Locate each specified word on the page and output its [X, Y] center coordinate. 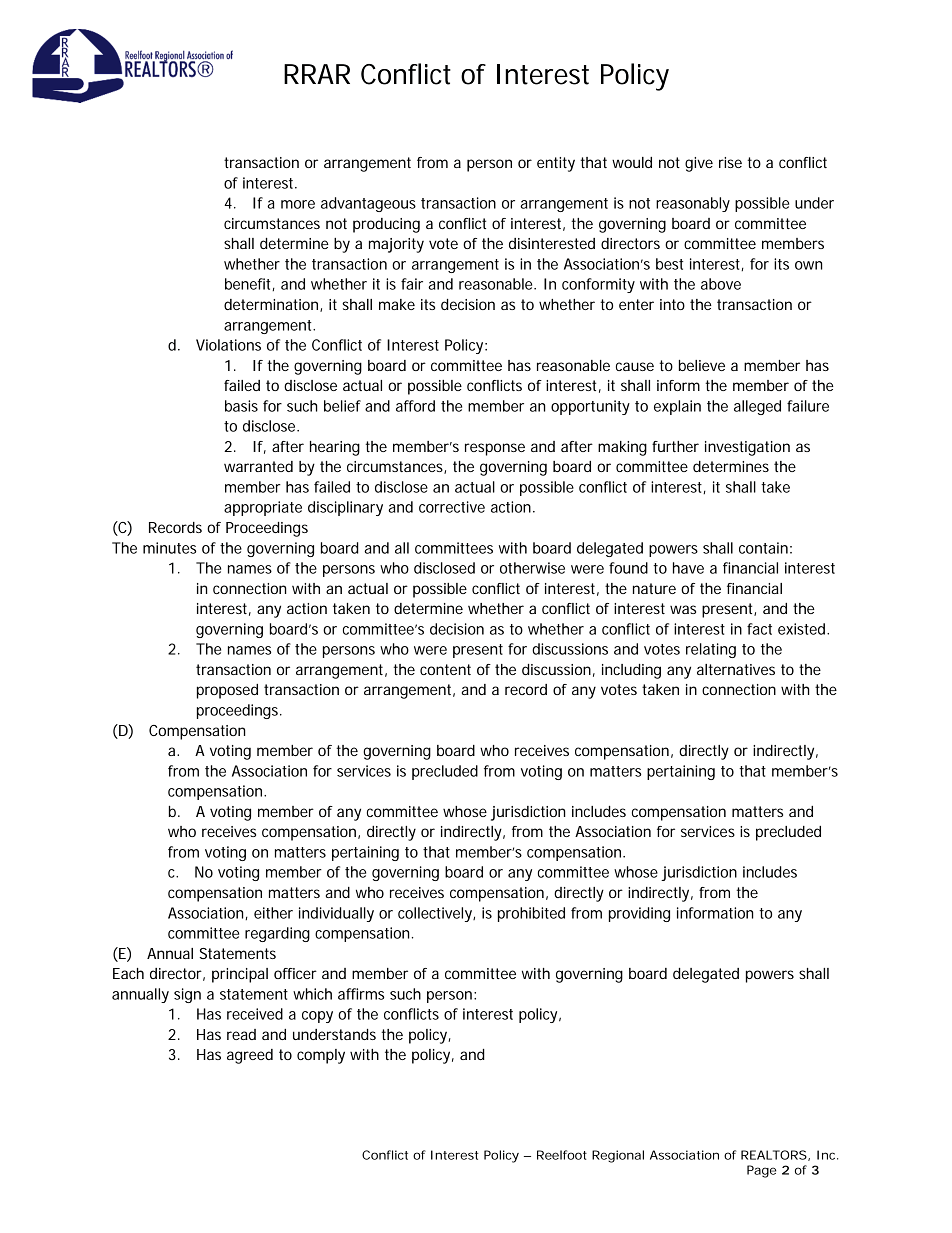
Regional [618, 1156]
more [298, 204]
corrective [452, 507]
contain [763, 548]
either [273, 913]
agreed [250, 1056]
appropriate [263, 508]
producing [386, 225]
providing [639, 914]
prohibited [531, 914]
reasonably [693, 204]
